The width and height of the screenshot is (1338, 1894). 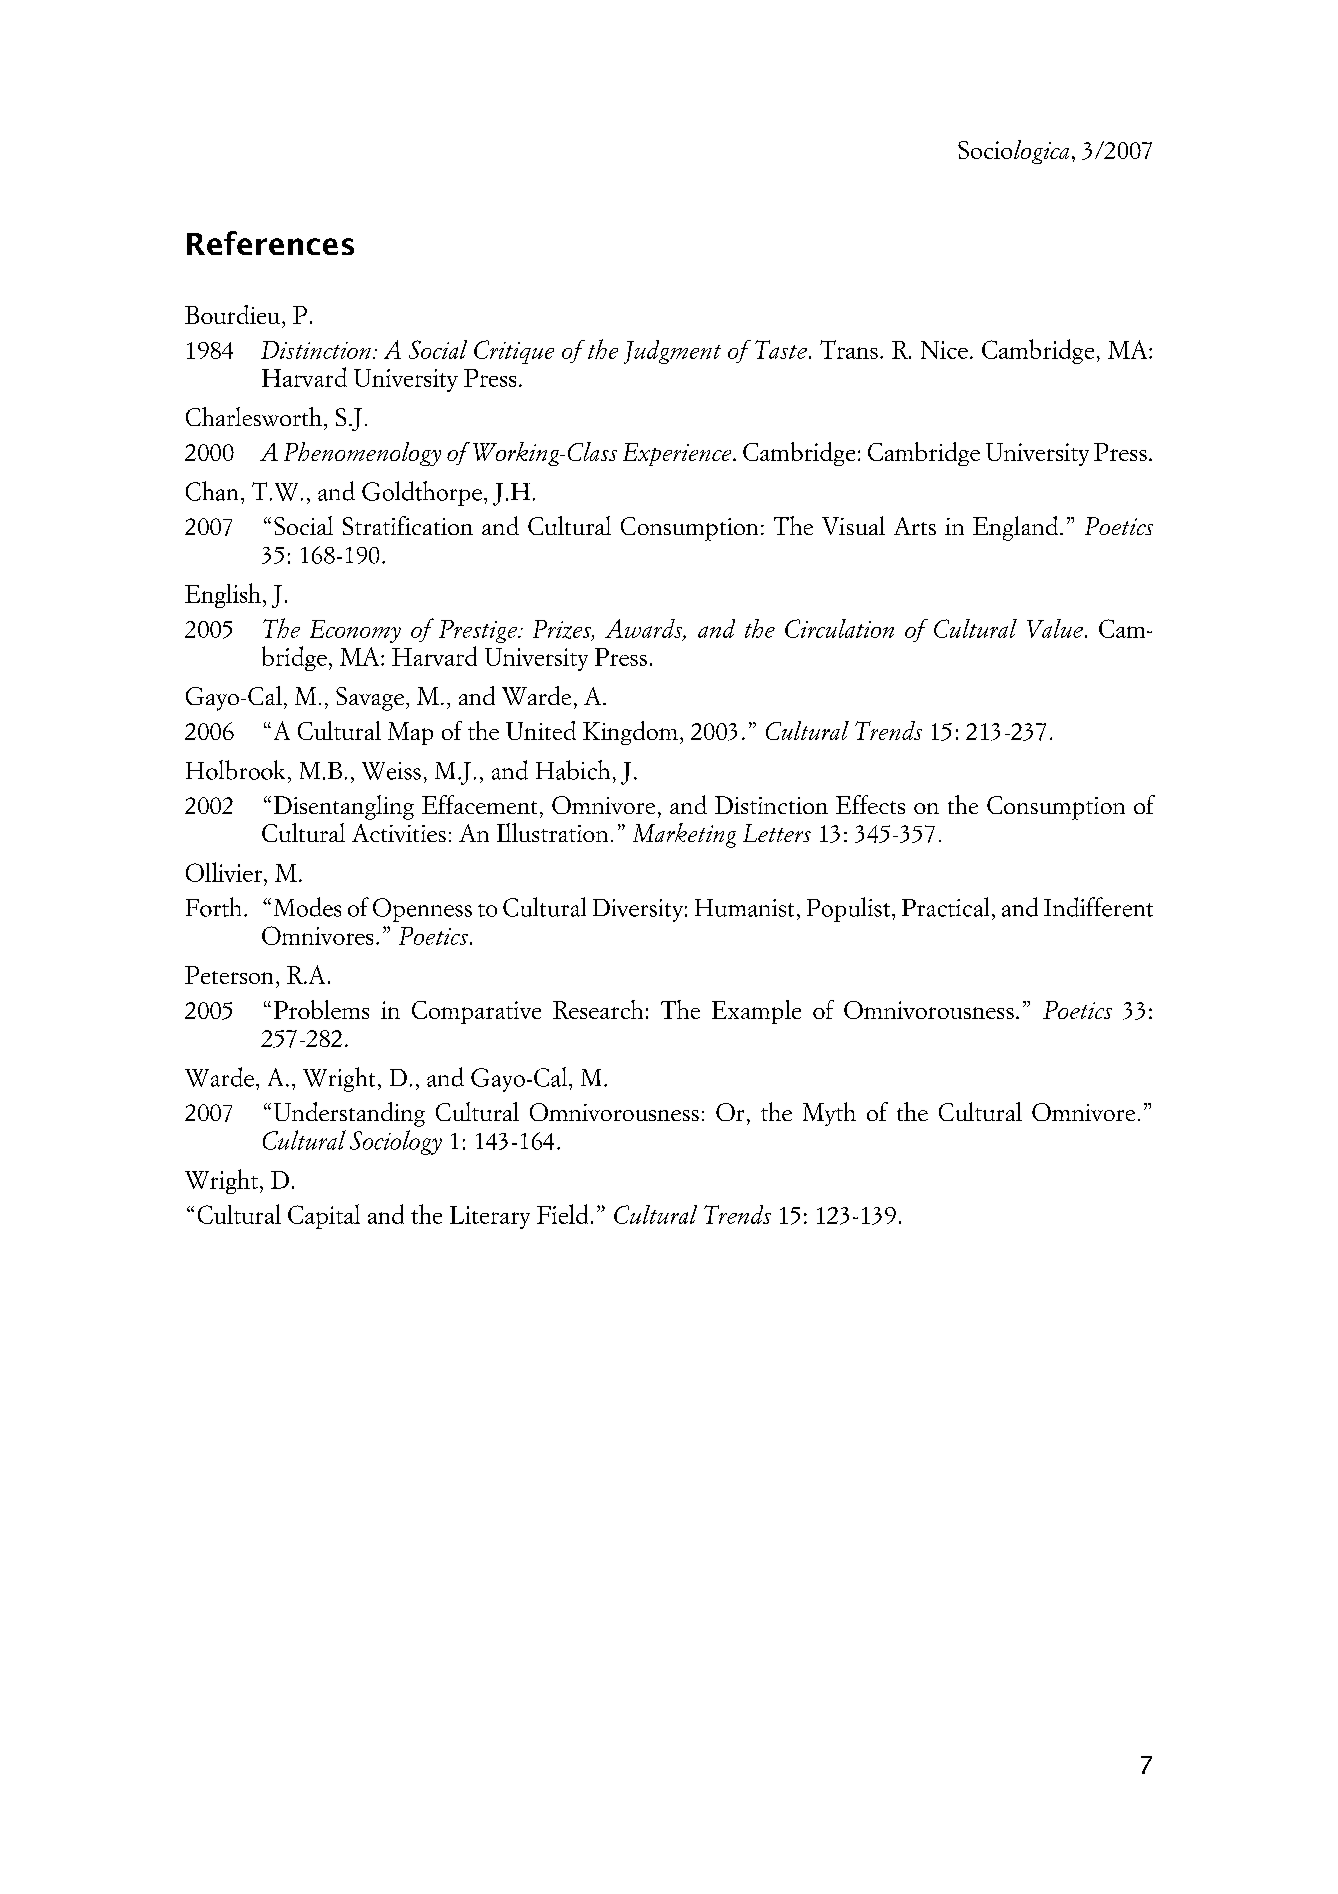 What do you see at coordinates (944, 350) in the screenshot?
I see `Nice` at bounding box center [944, 350].
